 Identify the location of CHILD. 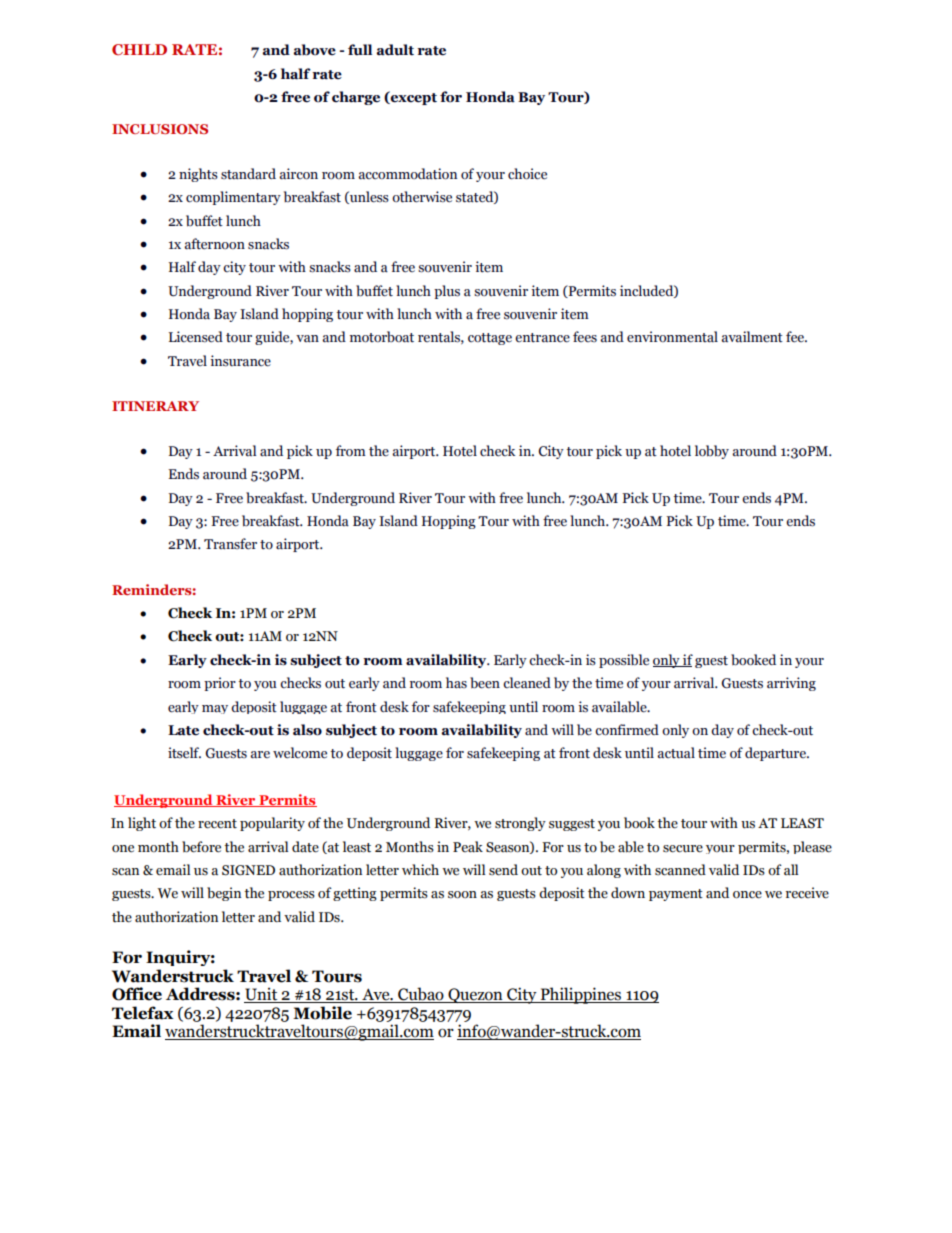
(139, 49).
